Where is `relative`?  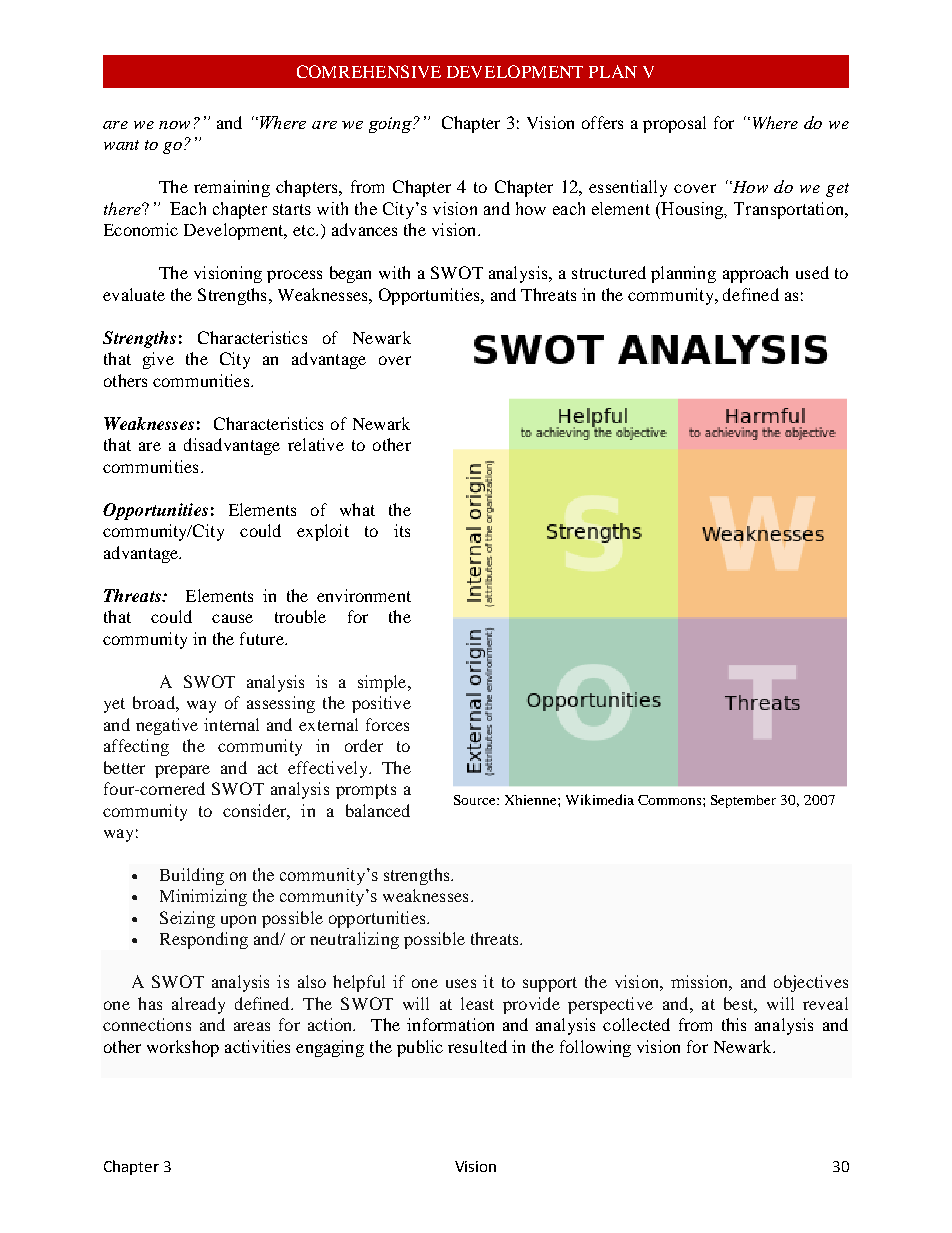 relative is located at coordinates (316, 444).
